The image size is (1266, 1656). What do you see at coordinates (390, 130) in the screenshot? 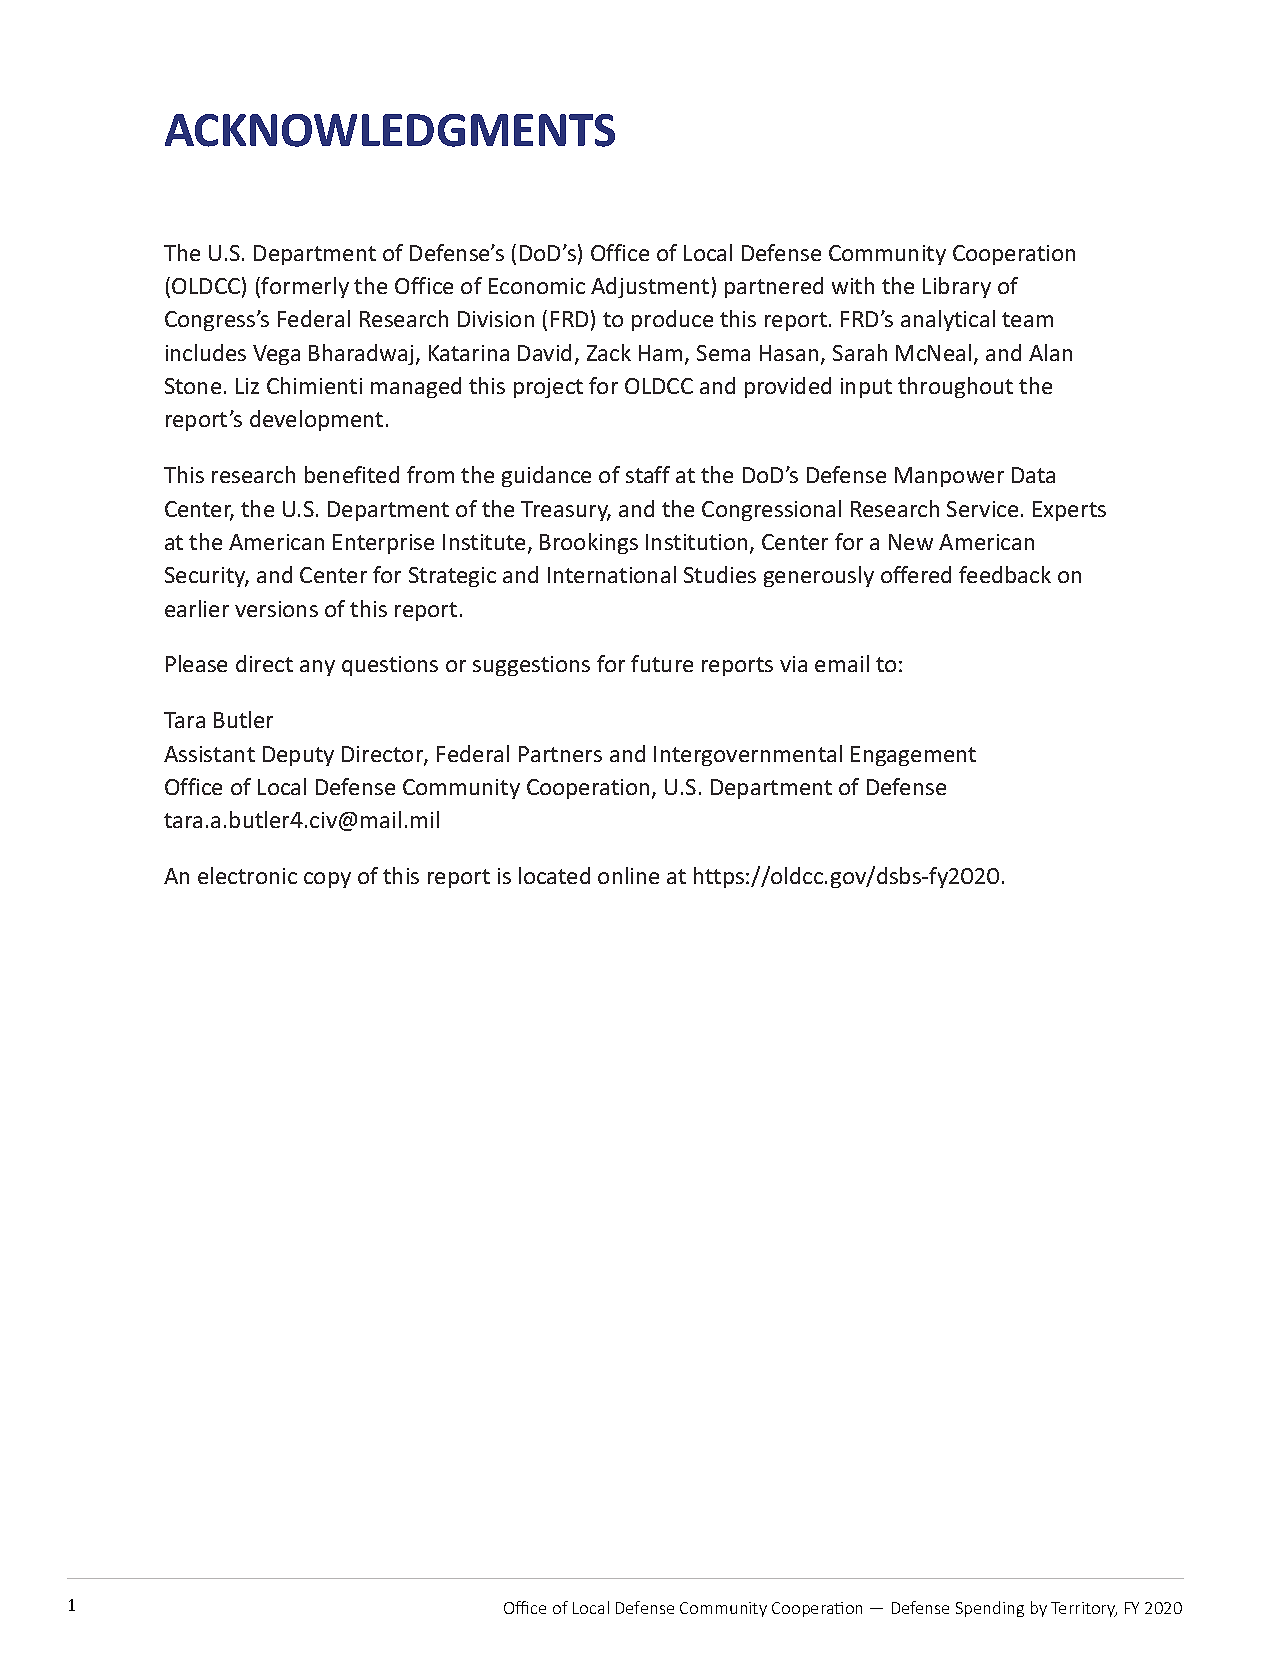
I see `ACKNOWLEDGMENTS` at bounding box center [390, 130].
